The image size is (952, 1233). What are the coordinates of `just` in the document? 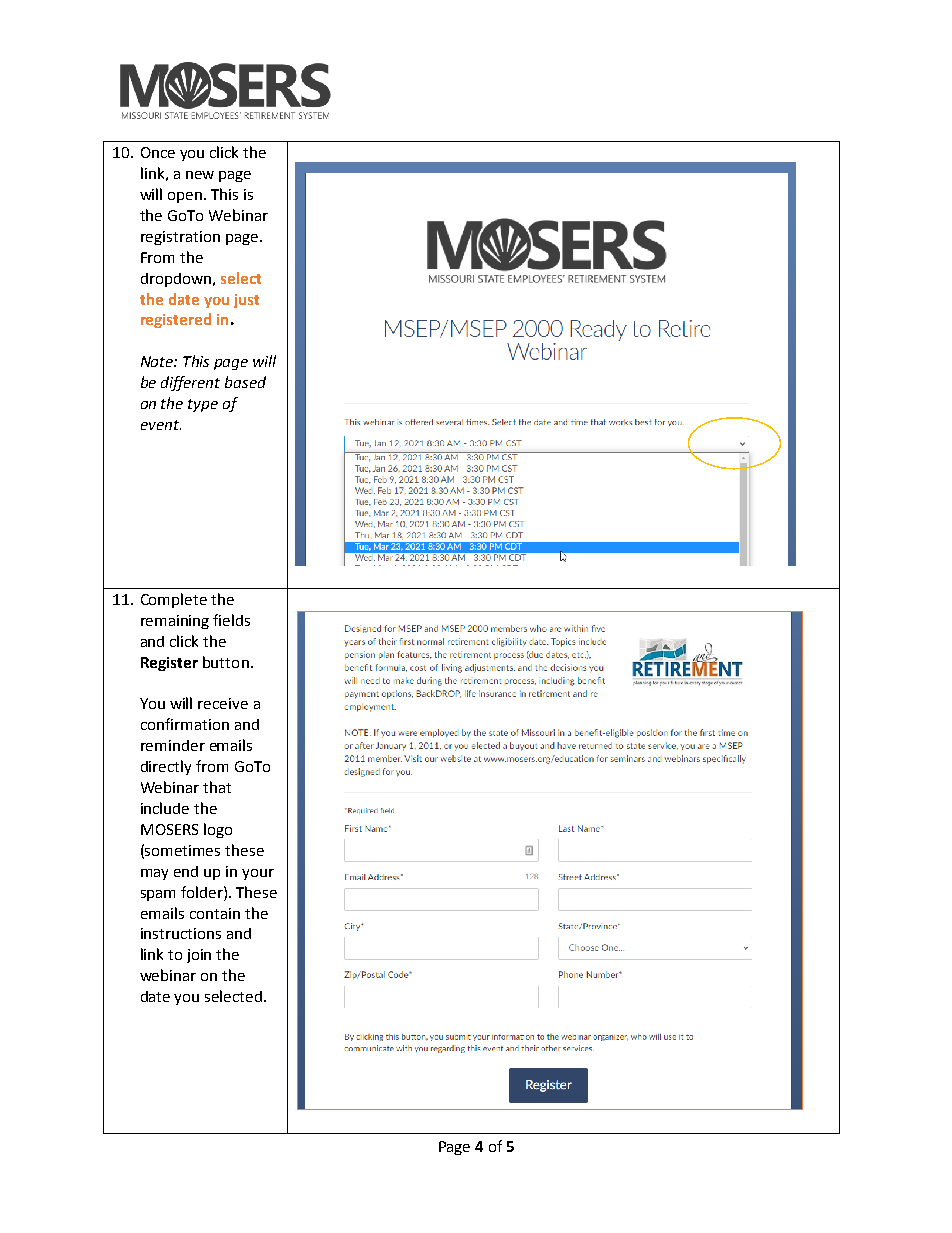 It's located at (246, 301).
